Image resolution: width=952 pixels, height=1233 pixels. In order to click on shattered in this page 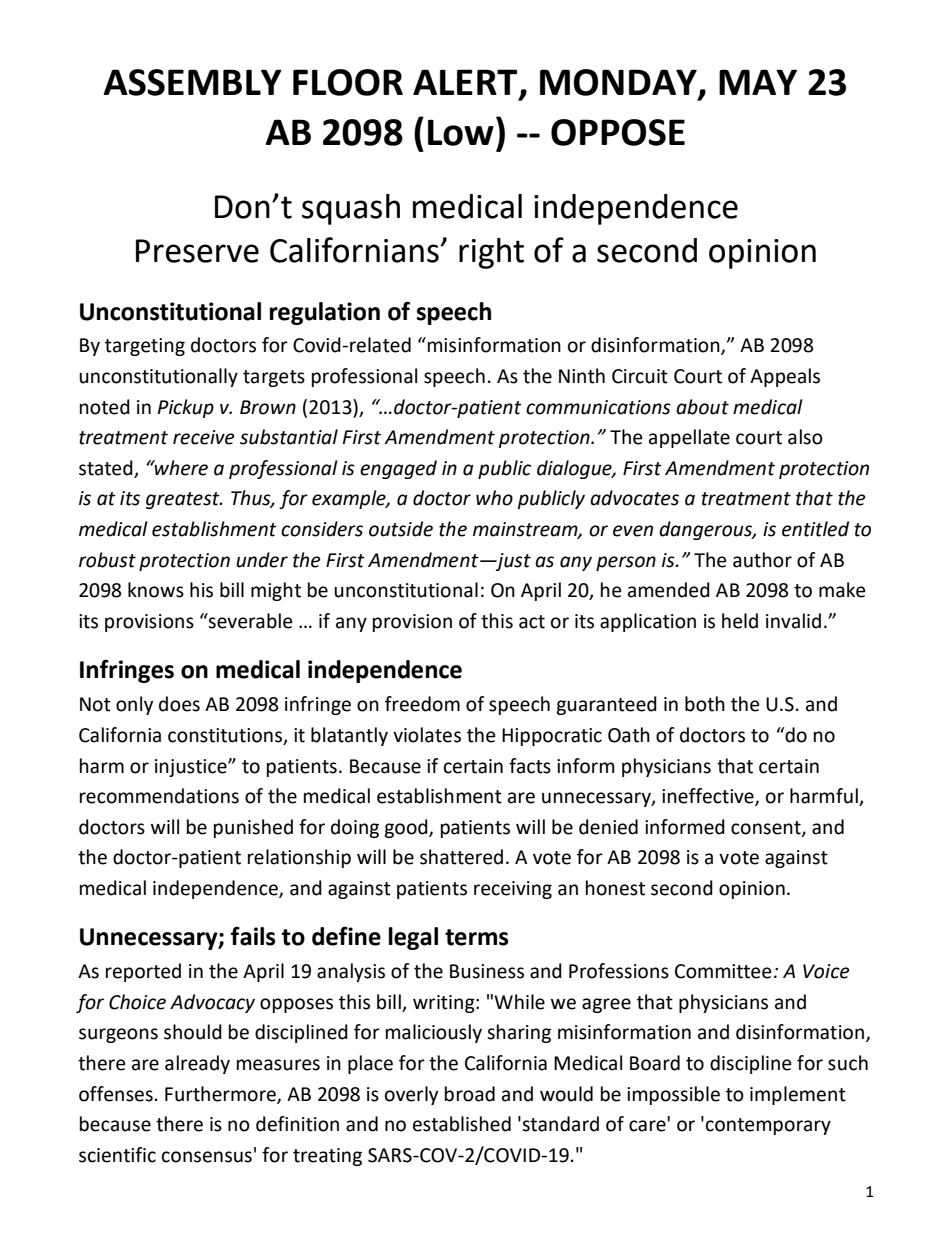, I will do `click(461, 857)`.
